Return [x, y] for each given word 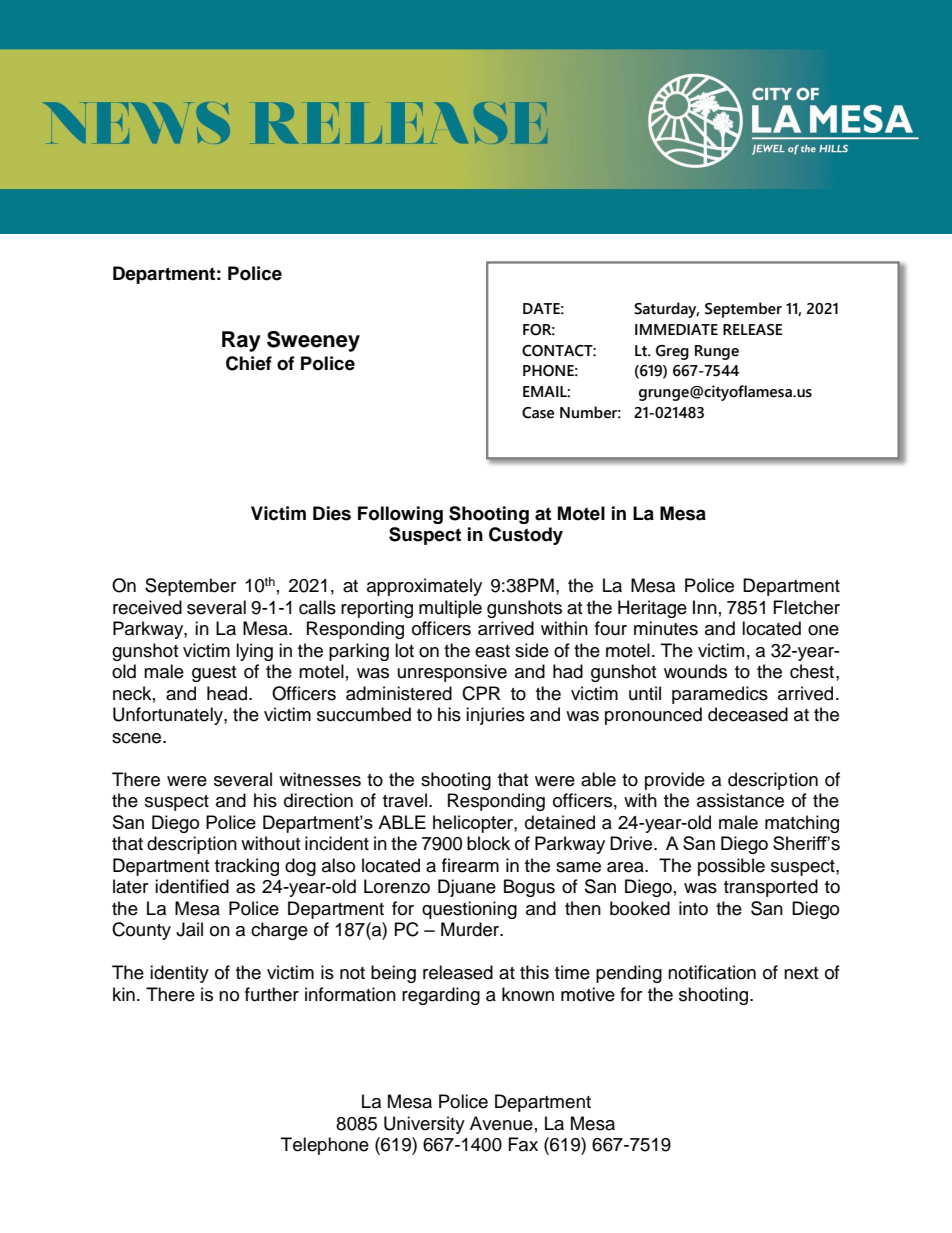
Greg [672, 352]
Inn [705, 607]
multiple [450, 609]
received [147, 607]
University [424, 1125]
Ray [241, 341]
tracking [247, 867]
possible [731, 867]
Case [538, 413]
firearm [470, 865]
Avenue [501, 1123]
